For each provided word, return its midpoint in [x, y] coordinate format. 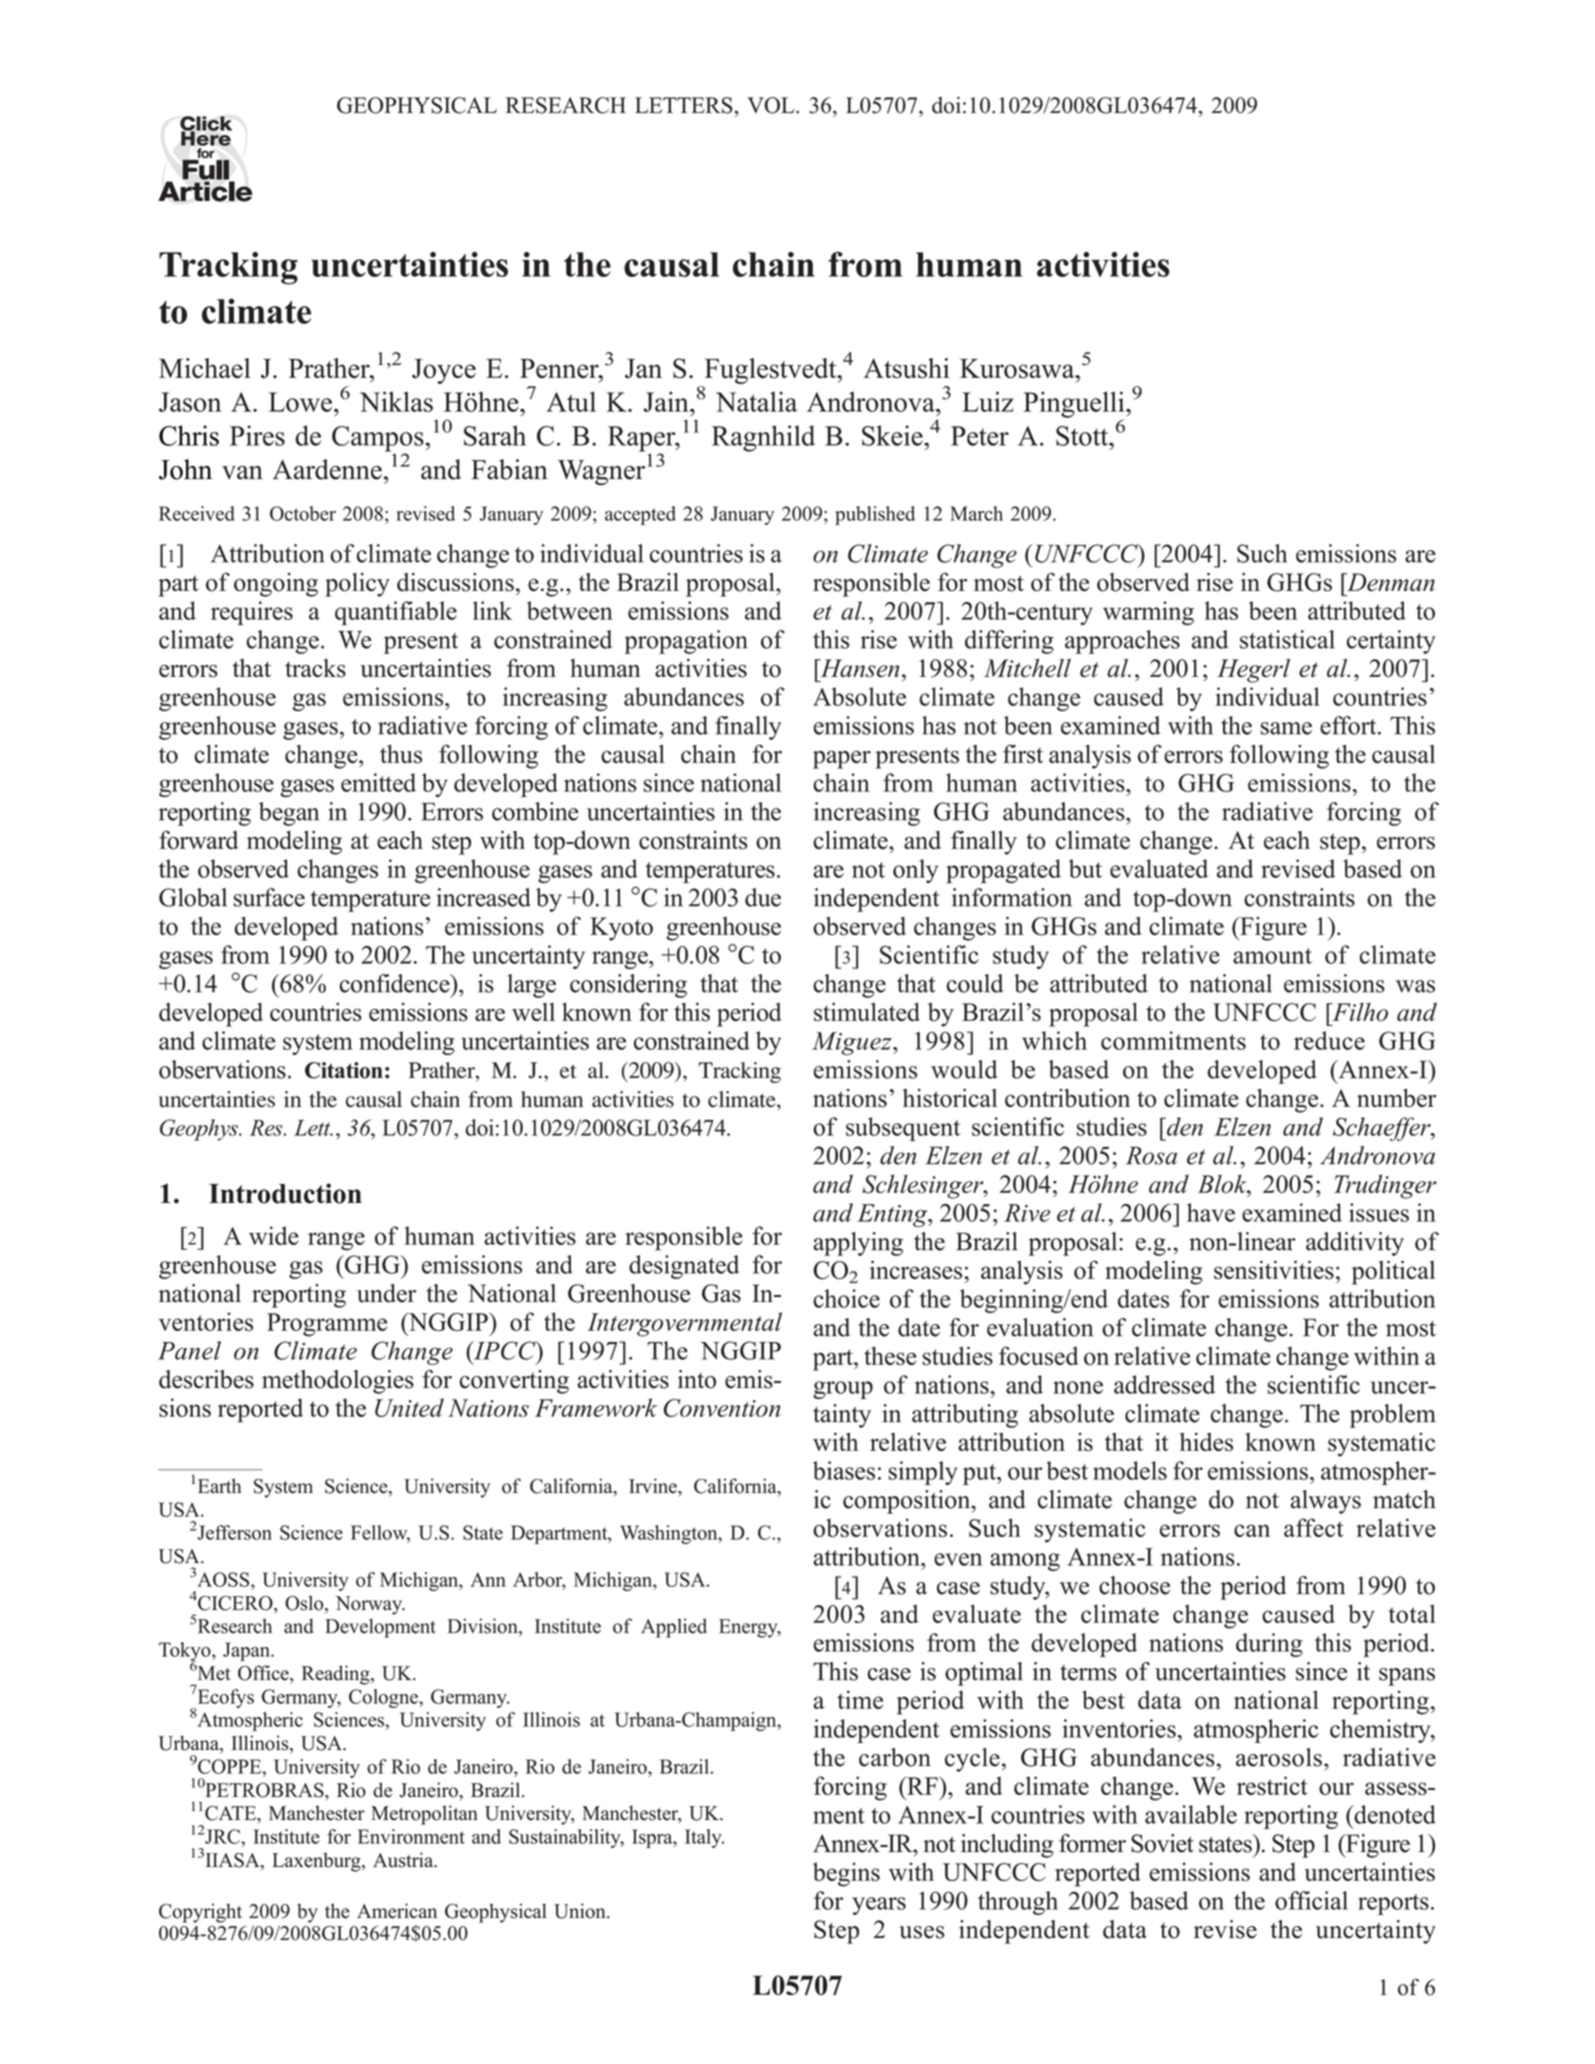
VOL [772, 105]
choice [846, 1298]
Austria [404, 1860]
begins [846, 1874]
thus [401, 754]
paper [842, 759]
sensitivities [1274, 1270]
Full [207, 169]
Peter [980, 436]
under [386, 1293]
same [1286, 728]
